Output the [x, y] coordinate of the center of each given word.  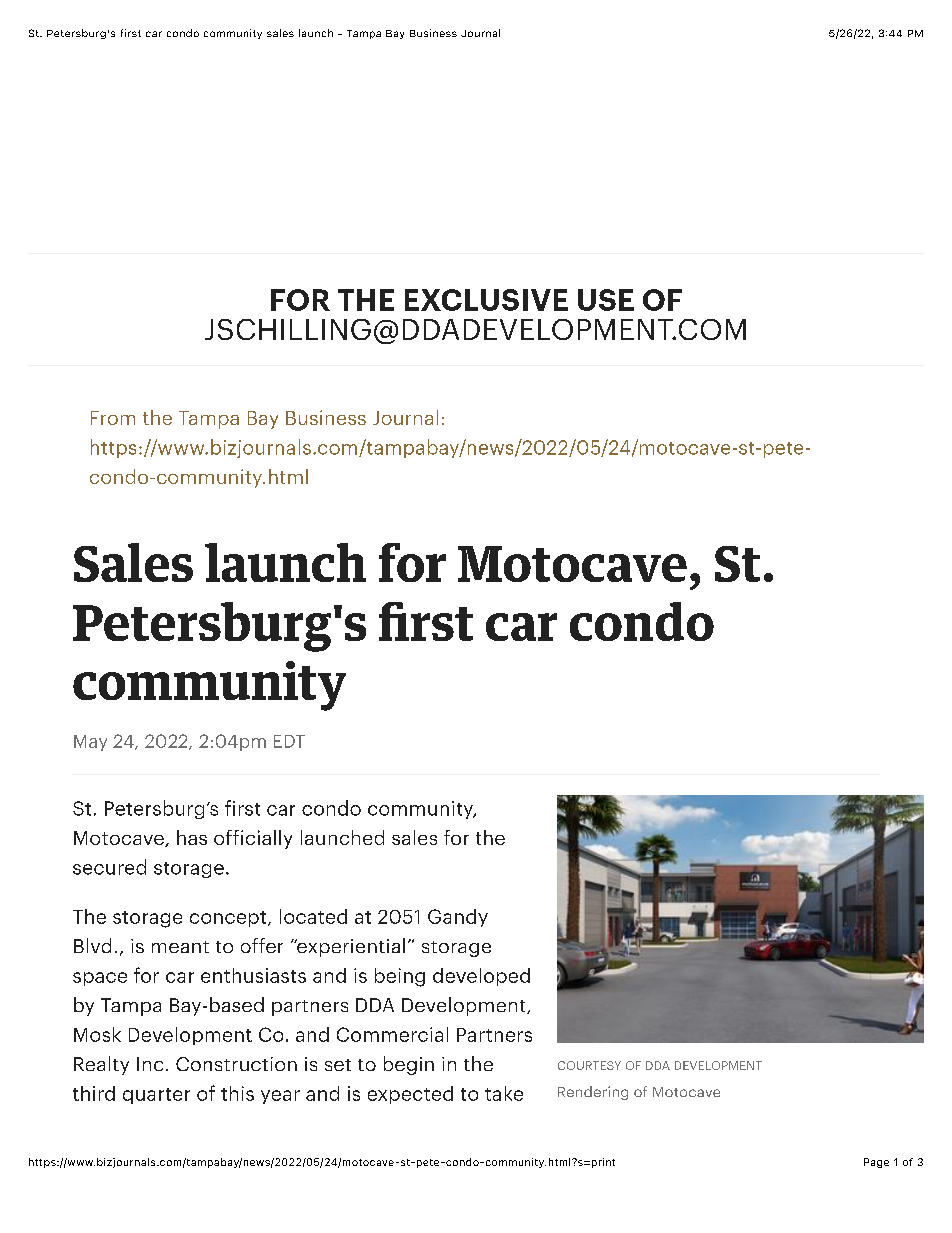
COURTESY [589, 1065]
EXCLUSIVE [486, 300]
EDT [289, 741]
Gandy [458, 918]
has [192, 837]
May [90, 743]
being [400, 977]
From [113, 418]
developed [481, 977]
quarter [156, 1096]
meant [180, 947]
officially [253, 839]
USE [606, 300]
